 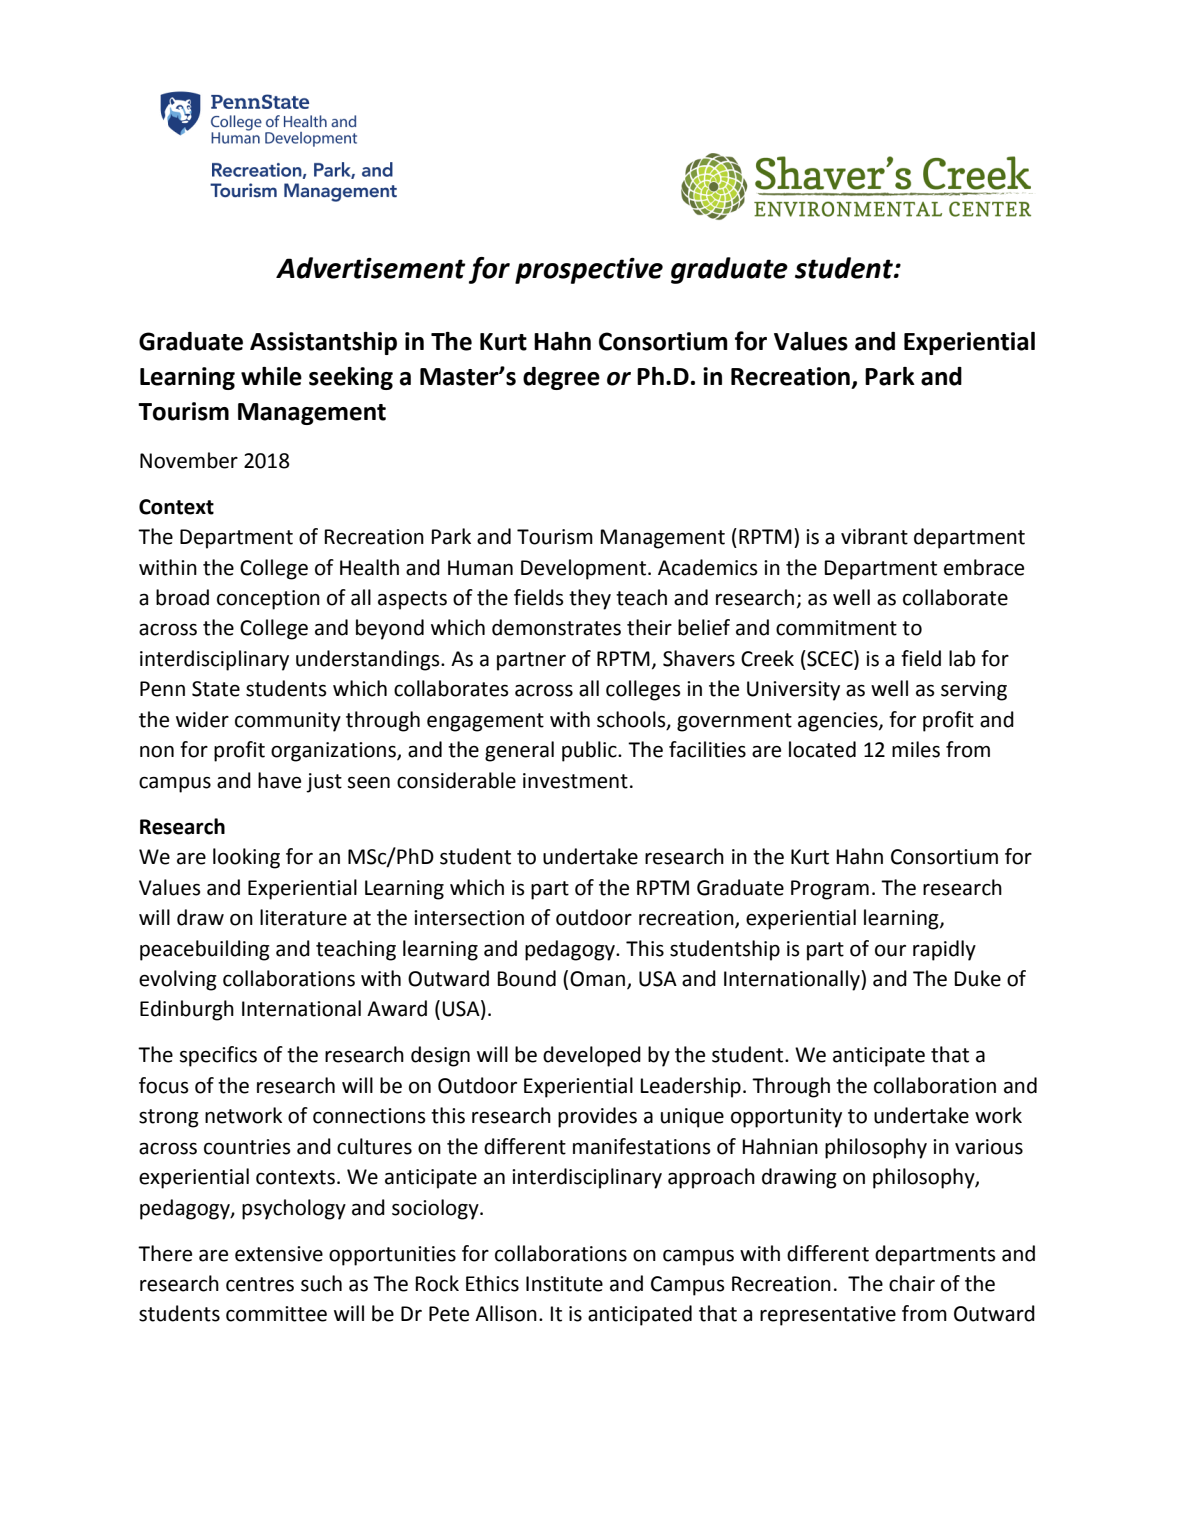 What do you see at coordinates (268, 600) in the screenshot?
I see `conception` at bounding box center [268, 600].
